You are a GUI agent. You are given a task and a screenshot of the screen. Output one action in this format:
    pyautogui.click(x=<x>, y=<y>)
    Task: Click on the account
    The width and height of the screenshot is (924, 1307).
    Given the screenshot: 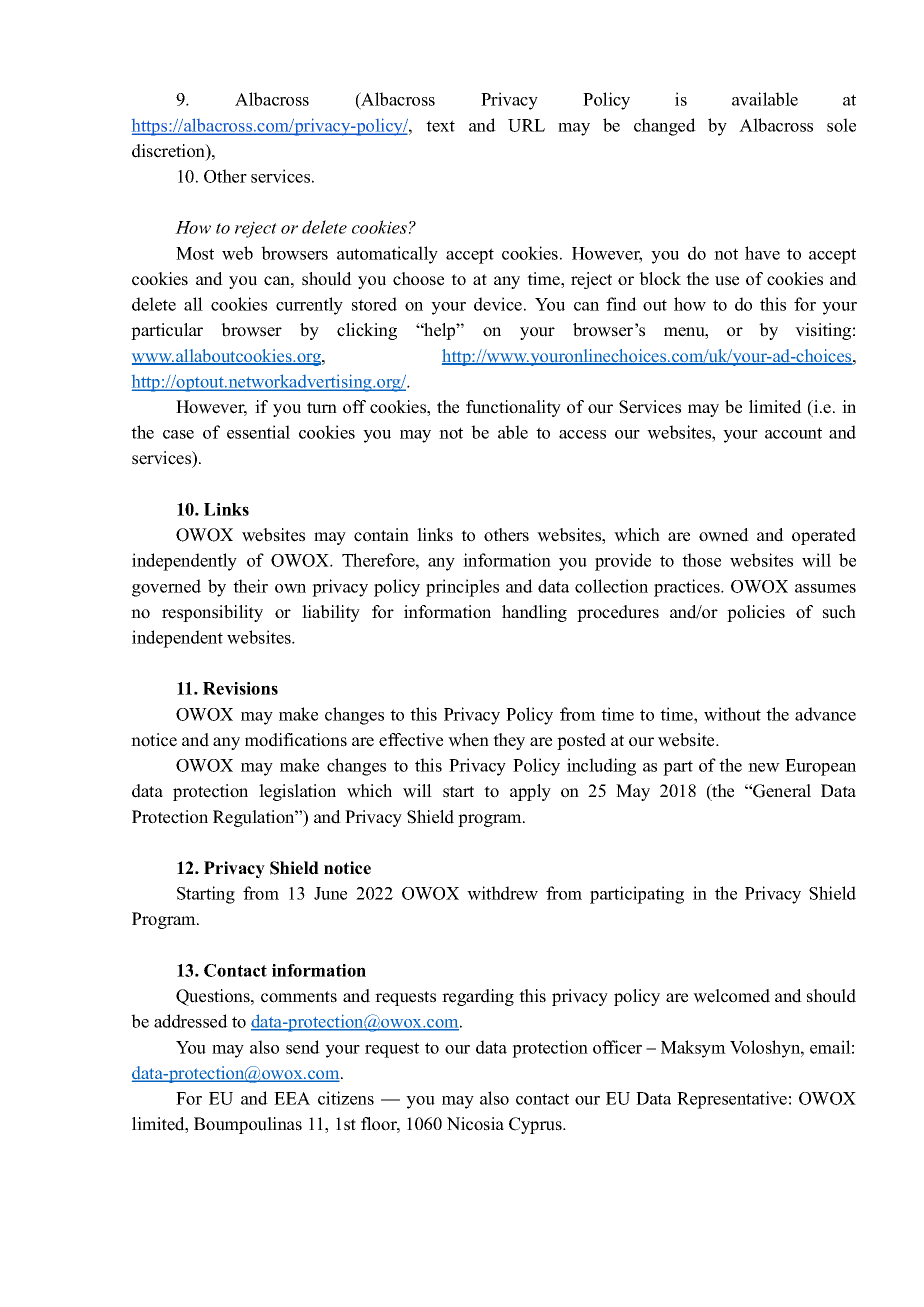 What is the action you would take?
    pyautogui.click(x=793, y=433)
